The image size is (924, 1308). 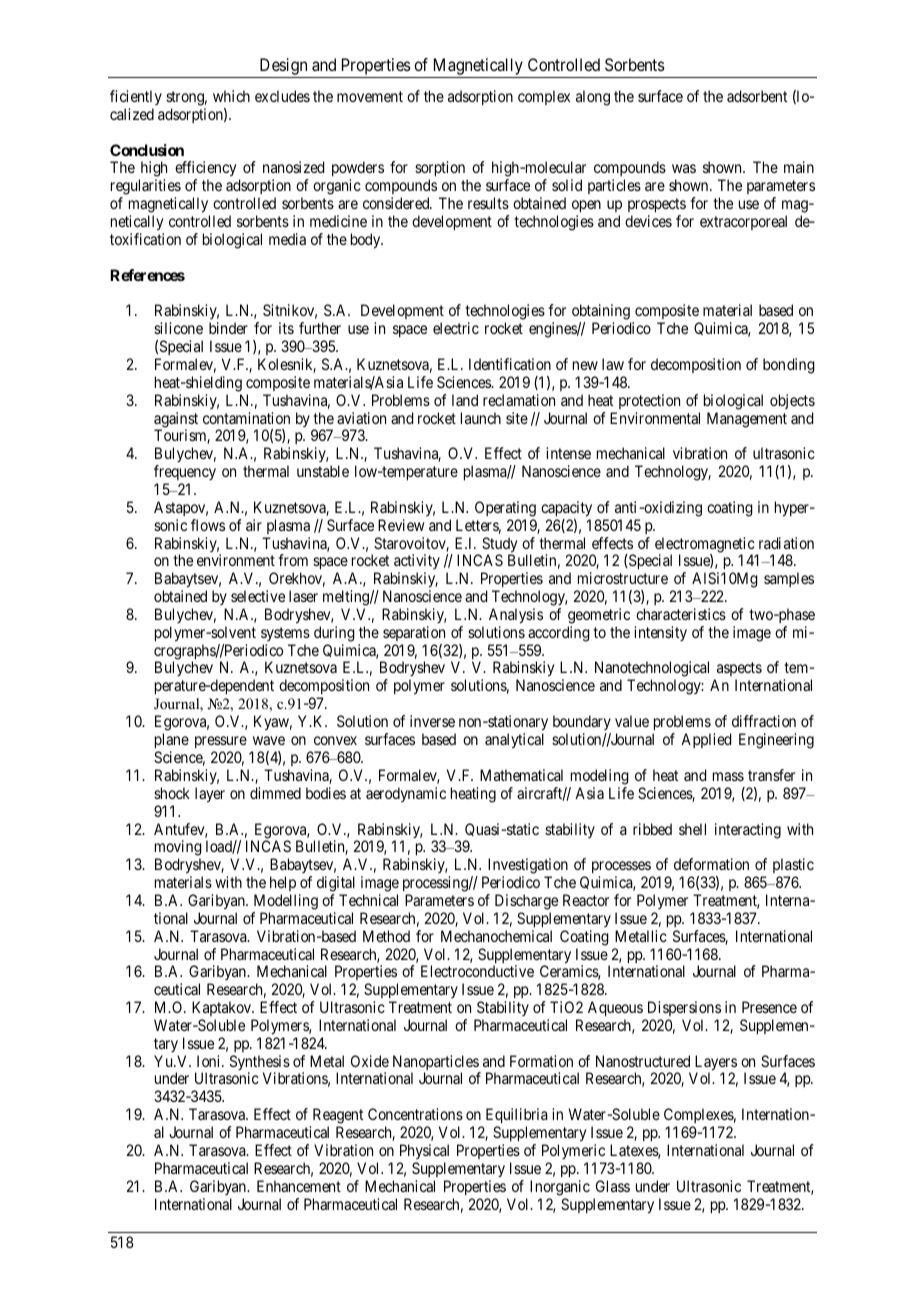 What do you see at coordinates (283, 883) in the screenshot?
I see `help` at bounding box center [283, 883].
